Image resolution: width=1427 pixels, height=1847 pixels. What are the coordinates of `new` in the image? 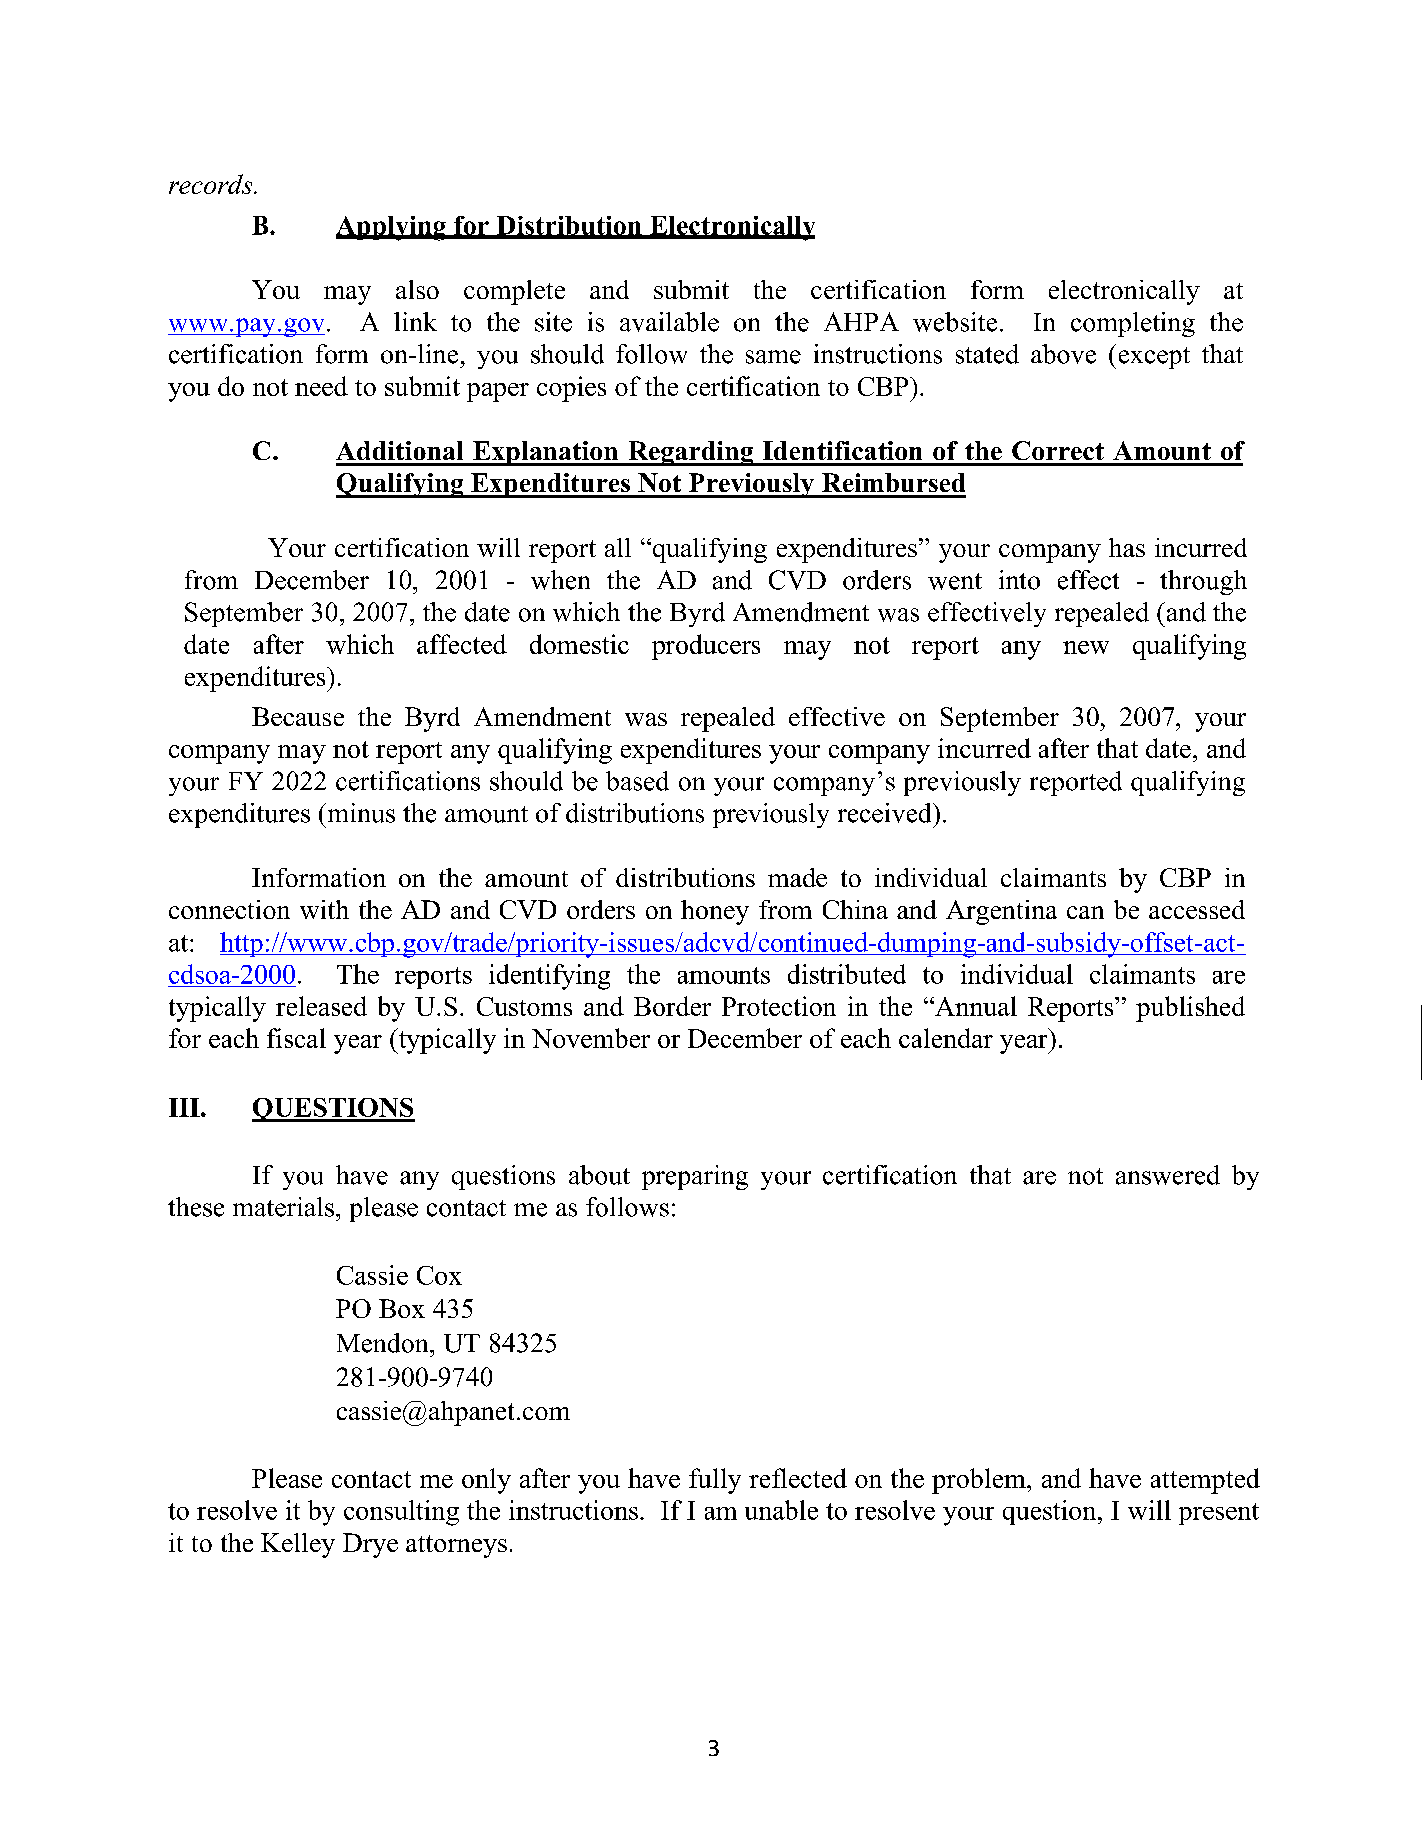 It's located at (1086, 647).
